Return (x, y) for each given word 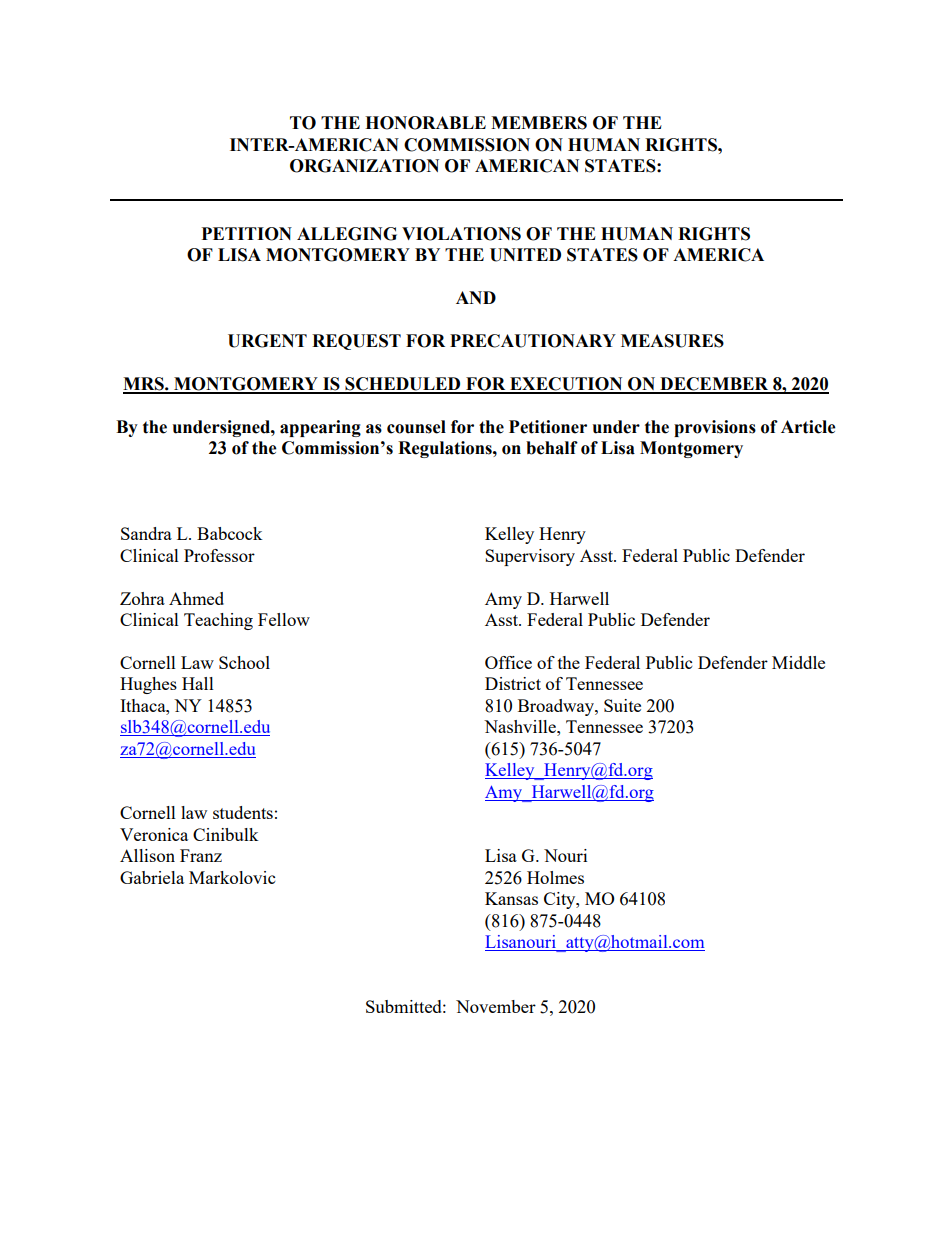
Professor (219, 555)
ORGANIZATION (364, 166)
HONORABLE (425, 123)
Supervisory (530, 557)
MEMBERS (539, 123)
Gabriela (152, 877)
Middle (798, 662)
